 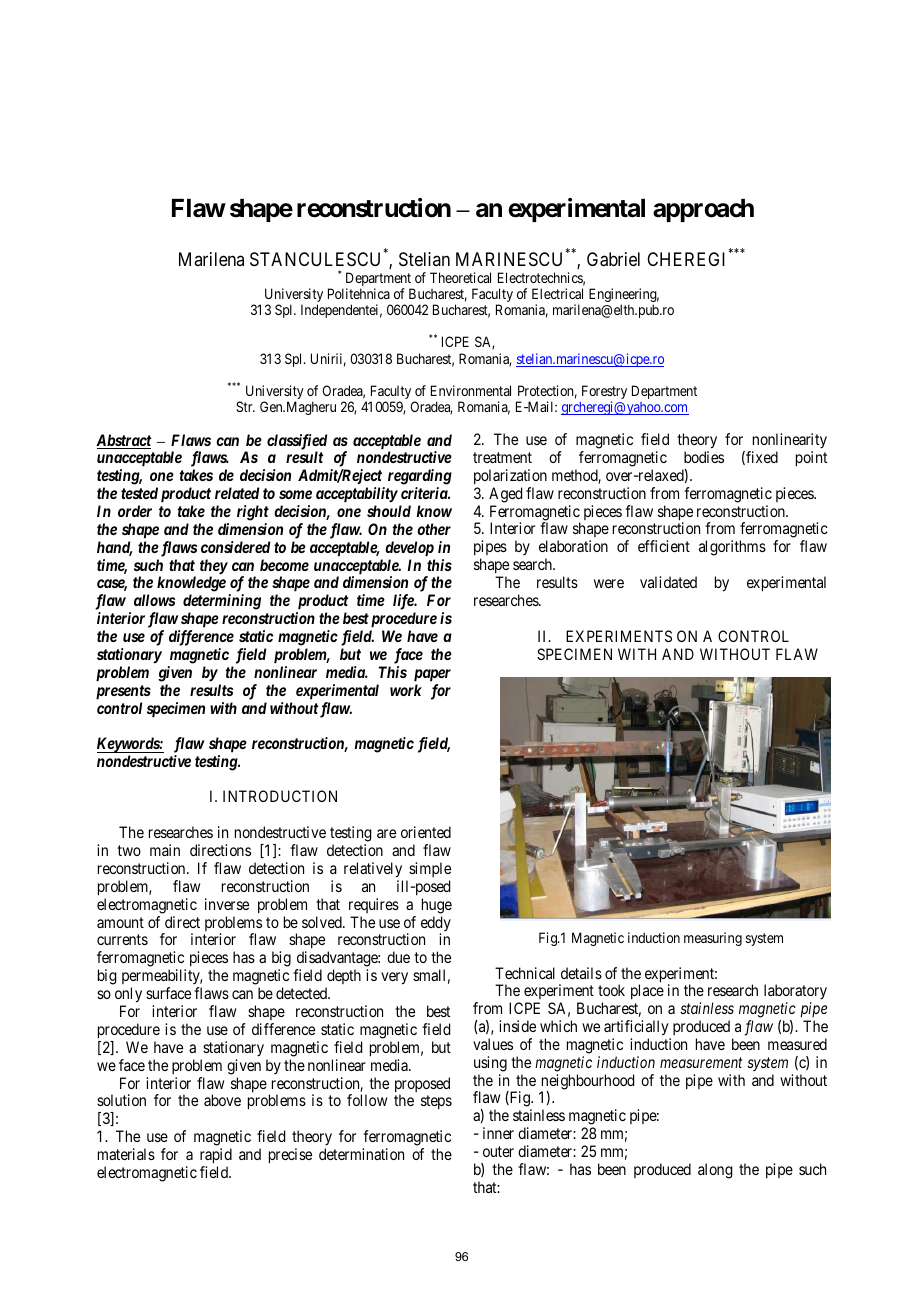 I want to click on paper, so click(x=432, y=675).
